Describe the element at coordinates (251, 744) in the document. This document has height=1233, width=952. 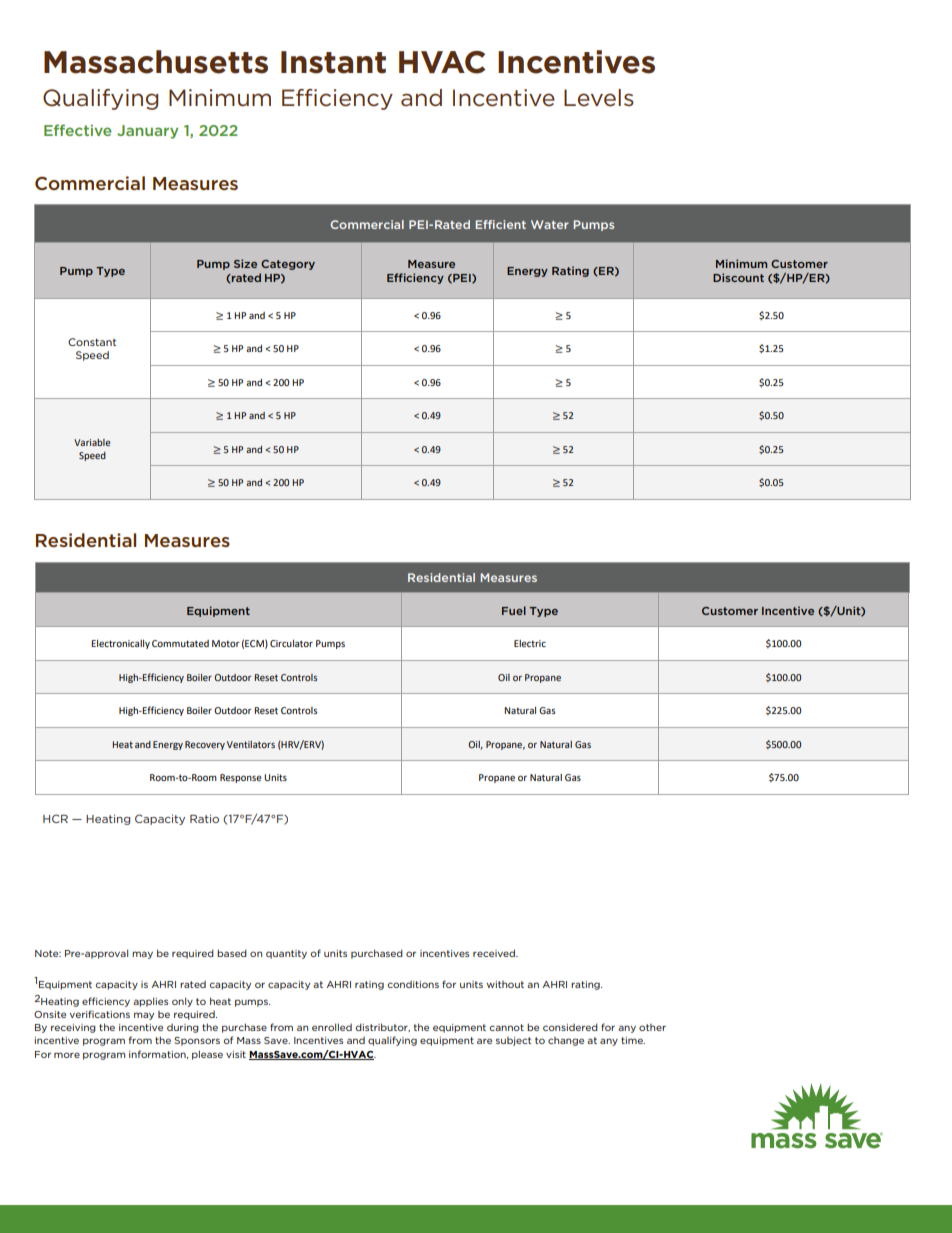
I see `Ventilators` at that location.
